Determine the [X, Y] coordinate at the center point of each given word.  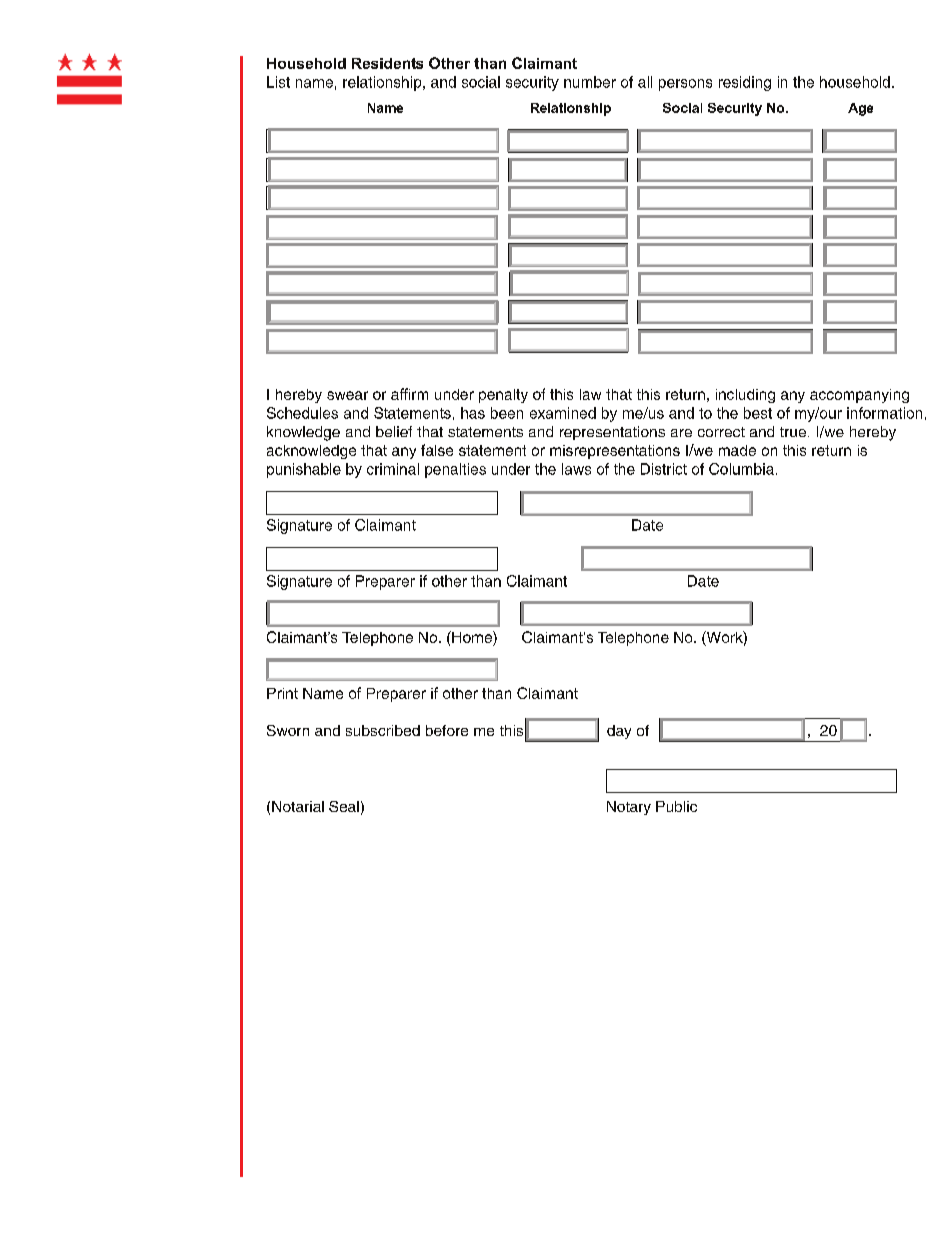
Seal [344, 806]
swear [347, 395]
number [590, 82]
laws [576, 469]
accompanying [859, 396]
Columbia [741, 469]
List [278, 82]
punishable [304, 470]
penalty [503, 396]
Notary [629, 808]
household [855, 82]
